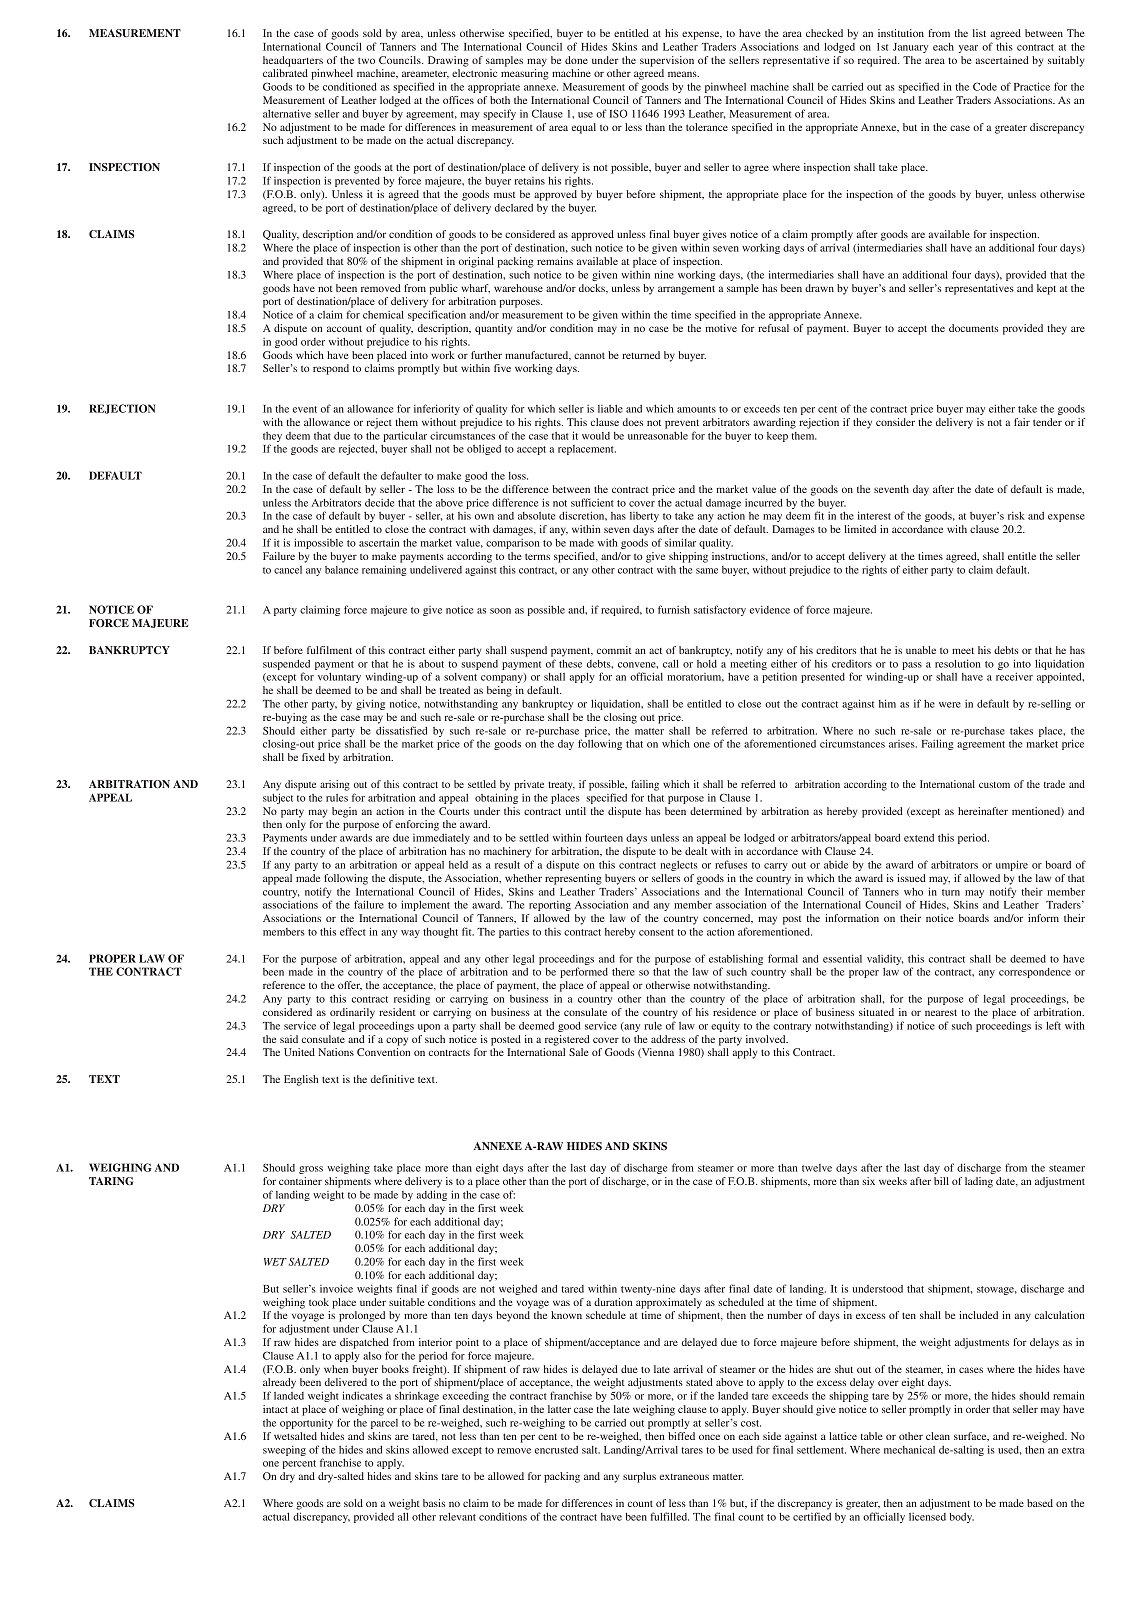 The image size is (1141, 1613). Describe the element at coordinates (341, 570) in the screenshot. I see `balance` at that location.
